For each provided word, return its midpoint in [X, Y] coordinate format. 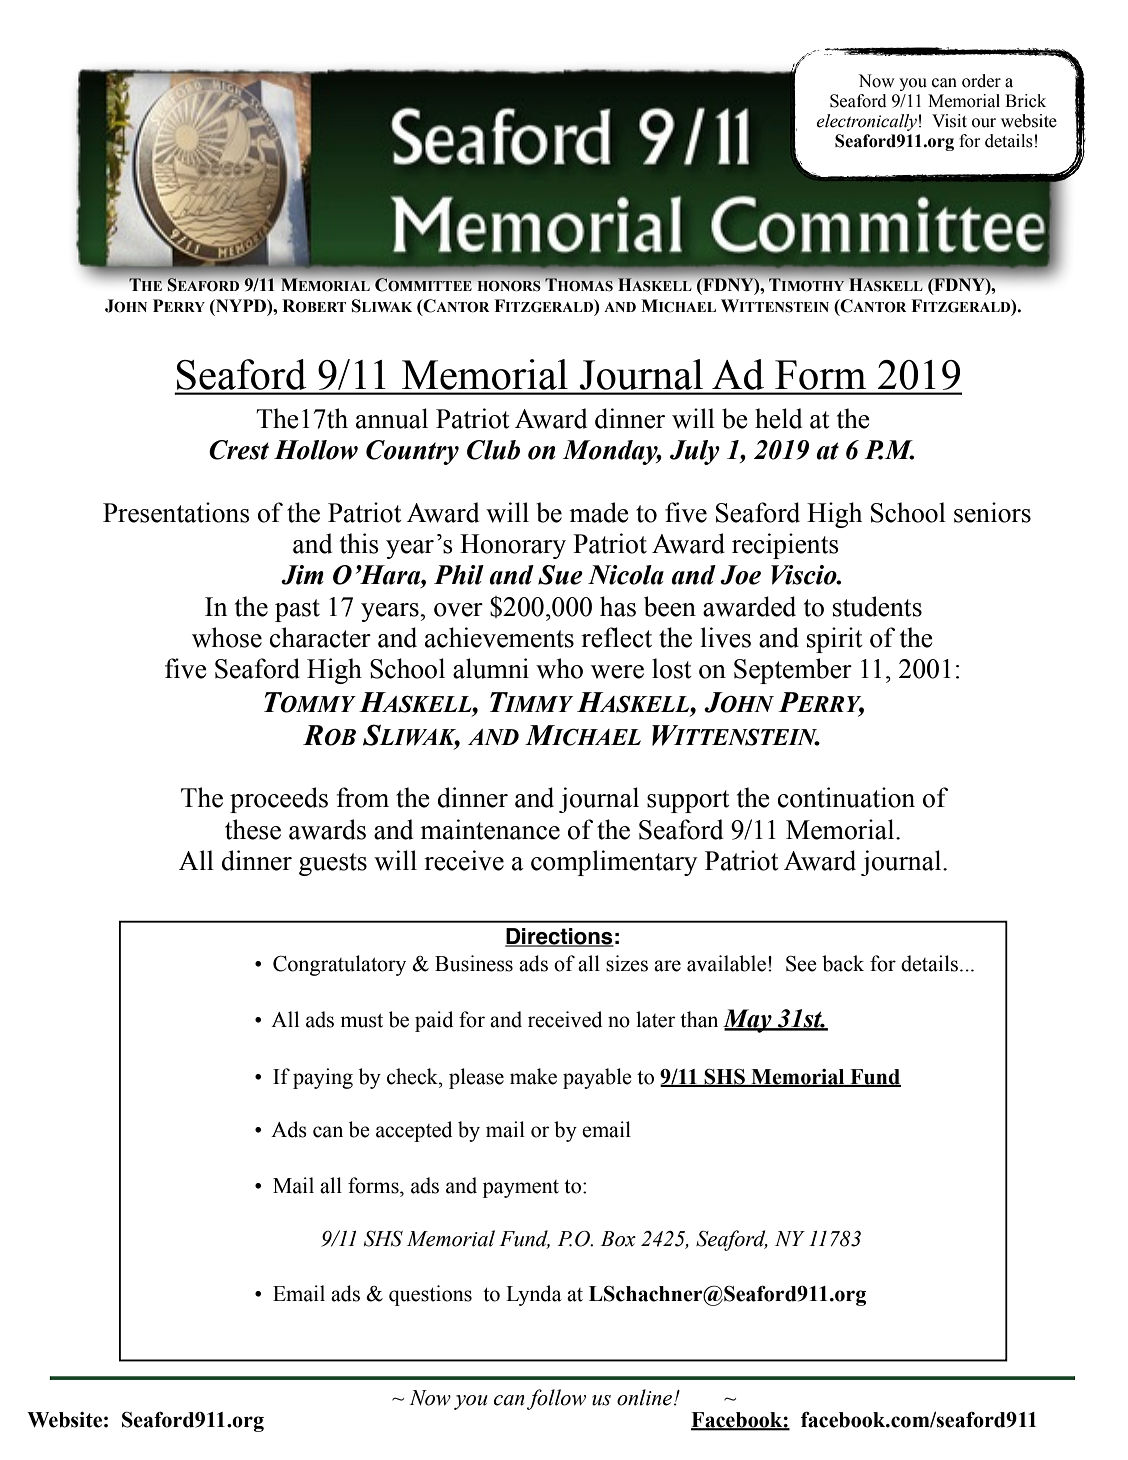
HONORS [509, 286]
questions [430, 1295]
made [599, 512]
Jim [302, 575]
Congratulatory [339, 965]
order [981, 81]
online [646, 1397]
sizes [627, 963]
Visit [949, 121]
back [843, 963]
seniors [992, 512]
